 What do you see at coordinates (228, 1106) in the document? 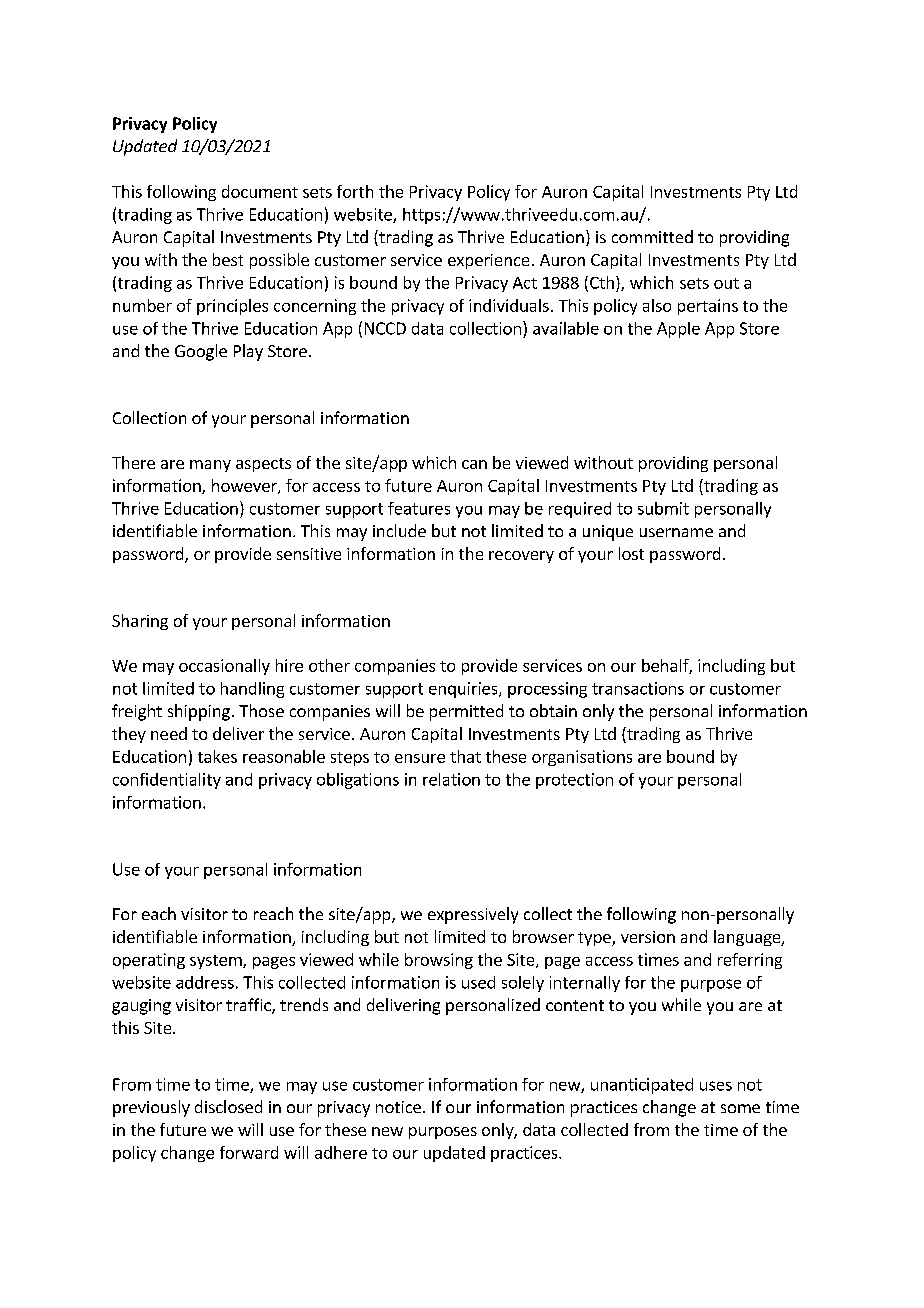
I see `disclosed` at bounding box center [228, 1106].
